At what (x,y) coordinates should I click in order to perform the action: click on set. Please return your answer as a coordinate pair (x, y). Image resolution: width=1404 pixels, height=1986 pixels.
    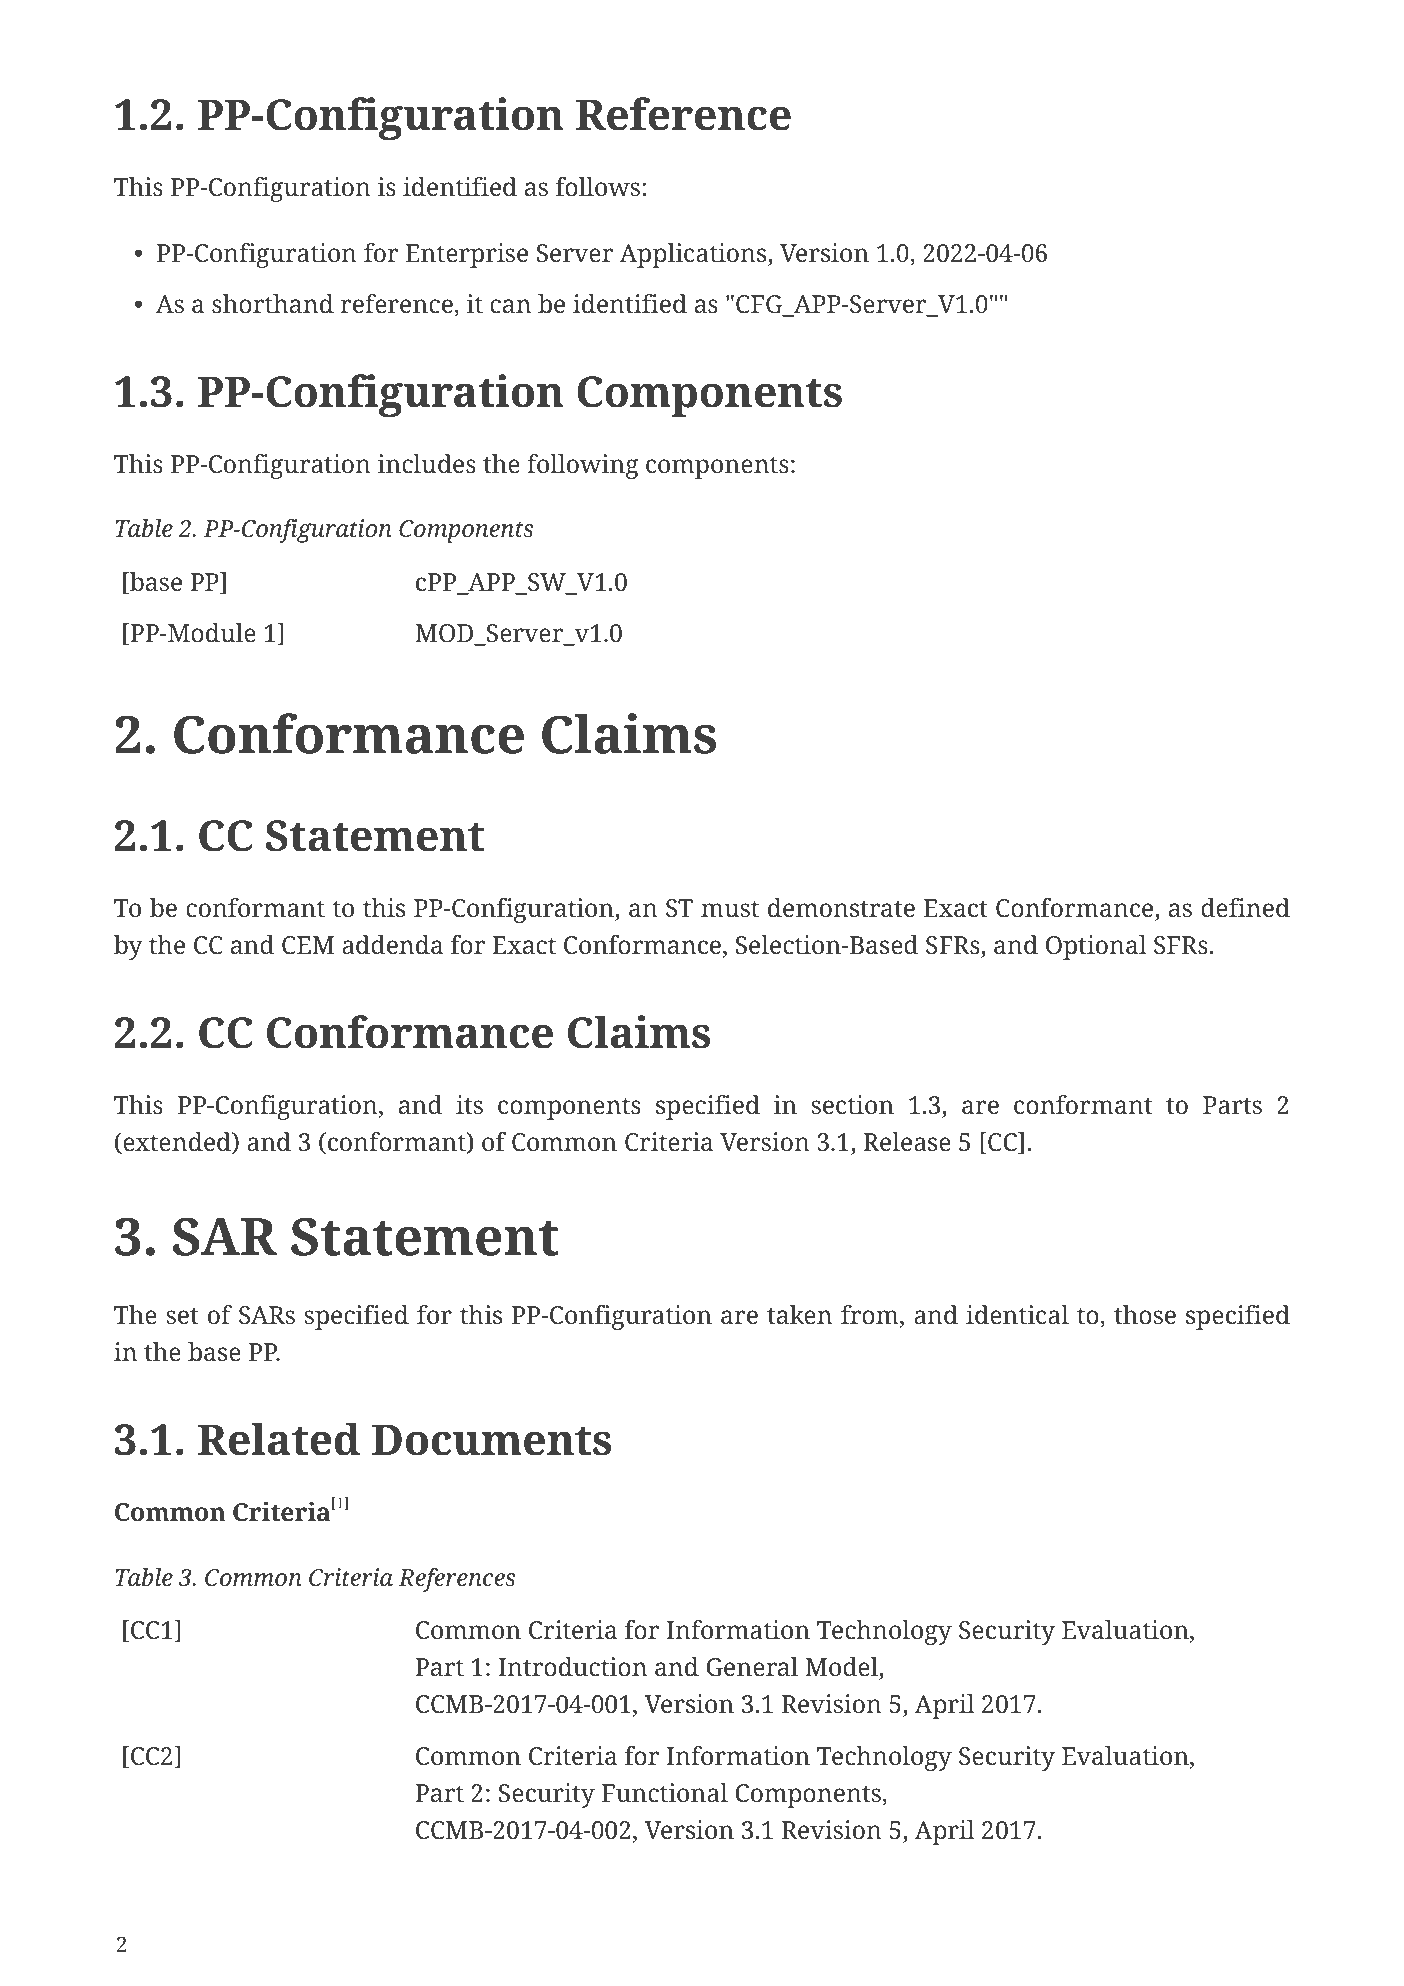
    Looking at the image, I should click on (182, 1316).
